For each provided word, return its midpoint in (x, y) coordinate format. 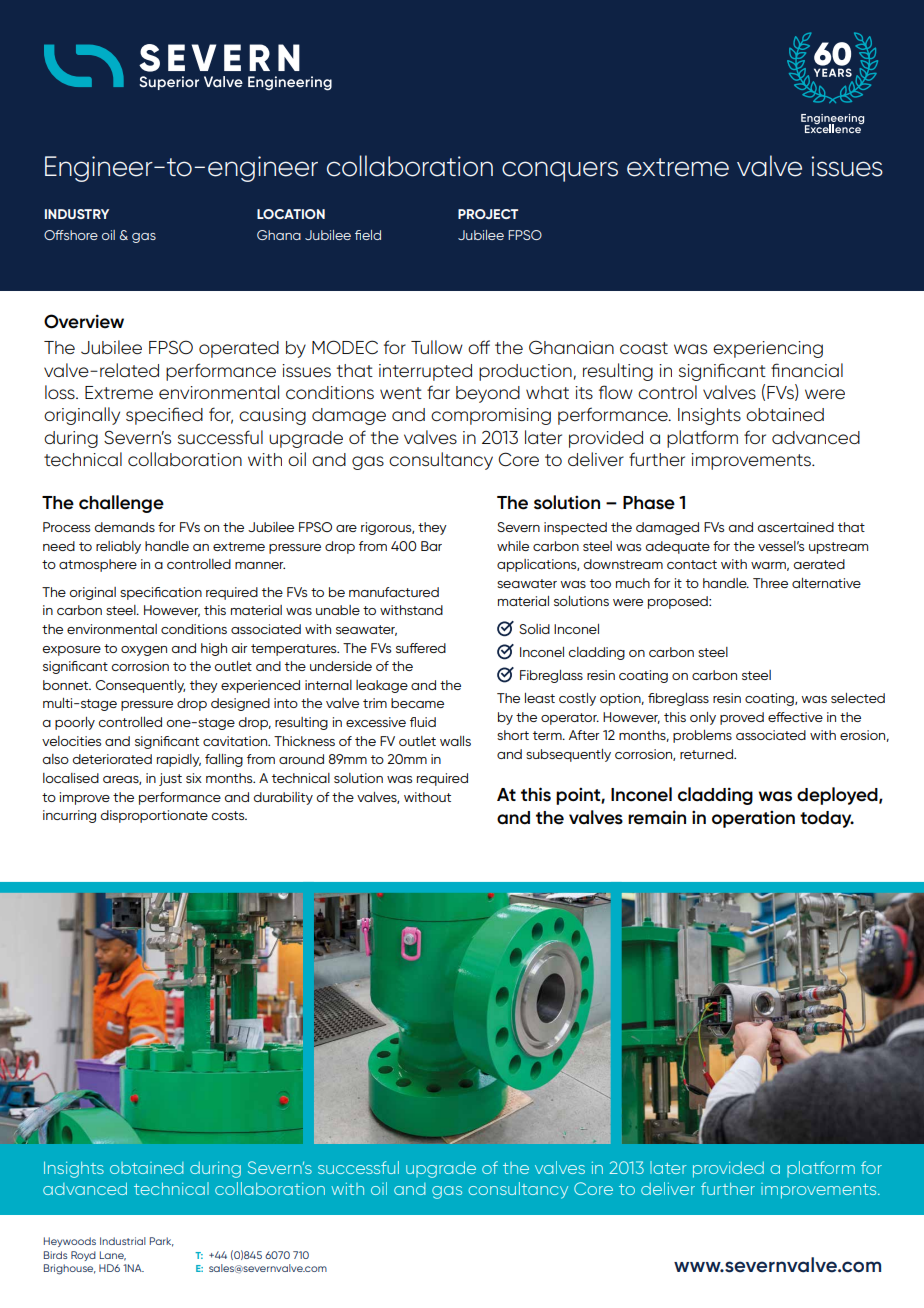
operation (753, 819)
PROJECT (488, 214)
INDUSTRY (77, 214)
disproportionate (154, 816)
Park (162, 1242)
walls (455, 741)
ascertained (795, 527)
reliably (118, 547)
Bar (431, 546)
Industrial (123, 1241)
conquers (560, 171)
